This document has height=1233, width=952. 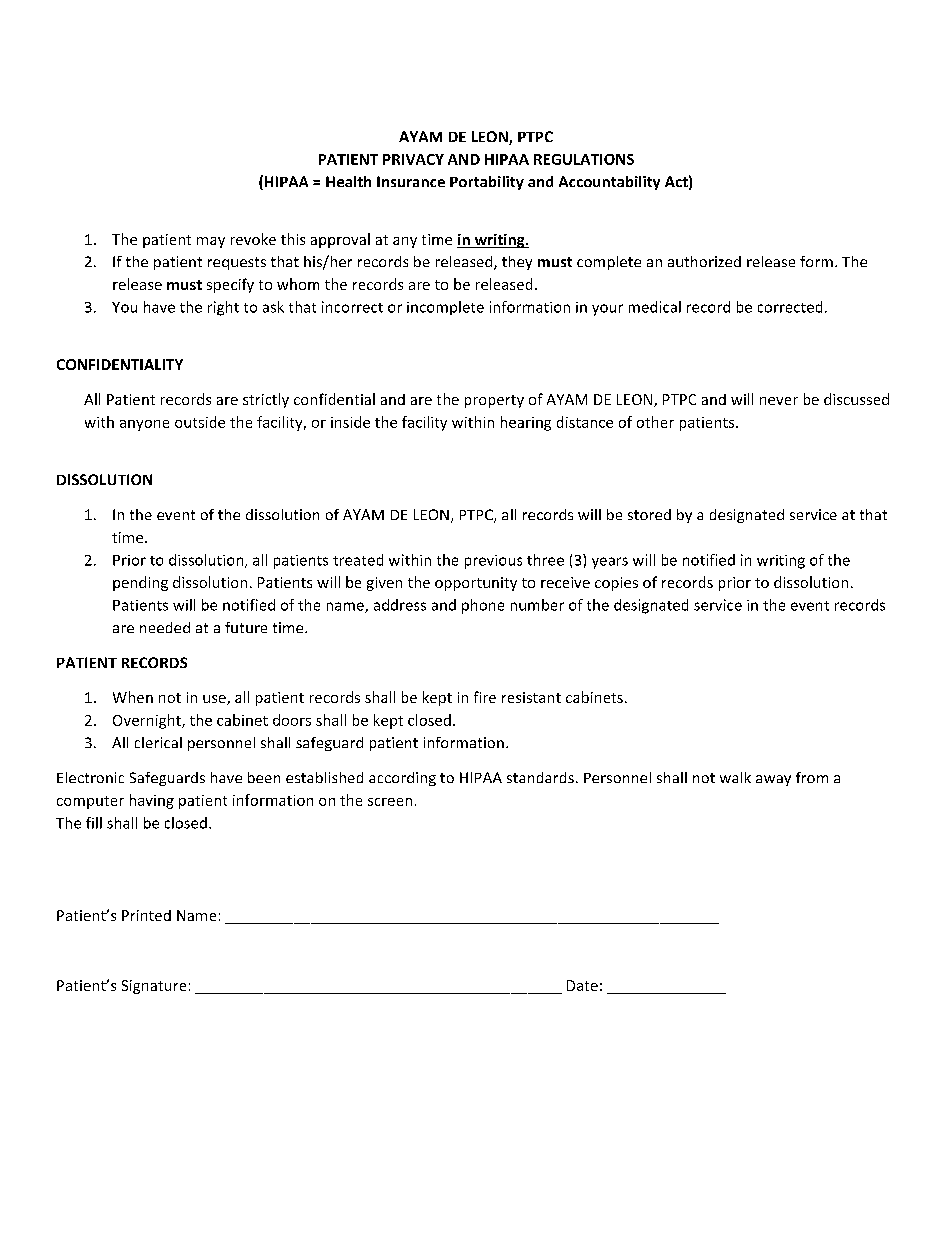 I want to click on opportunity, so click(x=476, y=584).
